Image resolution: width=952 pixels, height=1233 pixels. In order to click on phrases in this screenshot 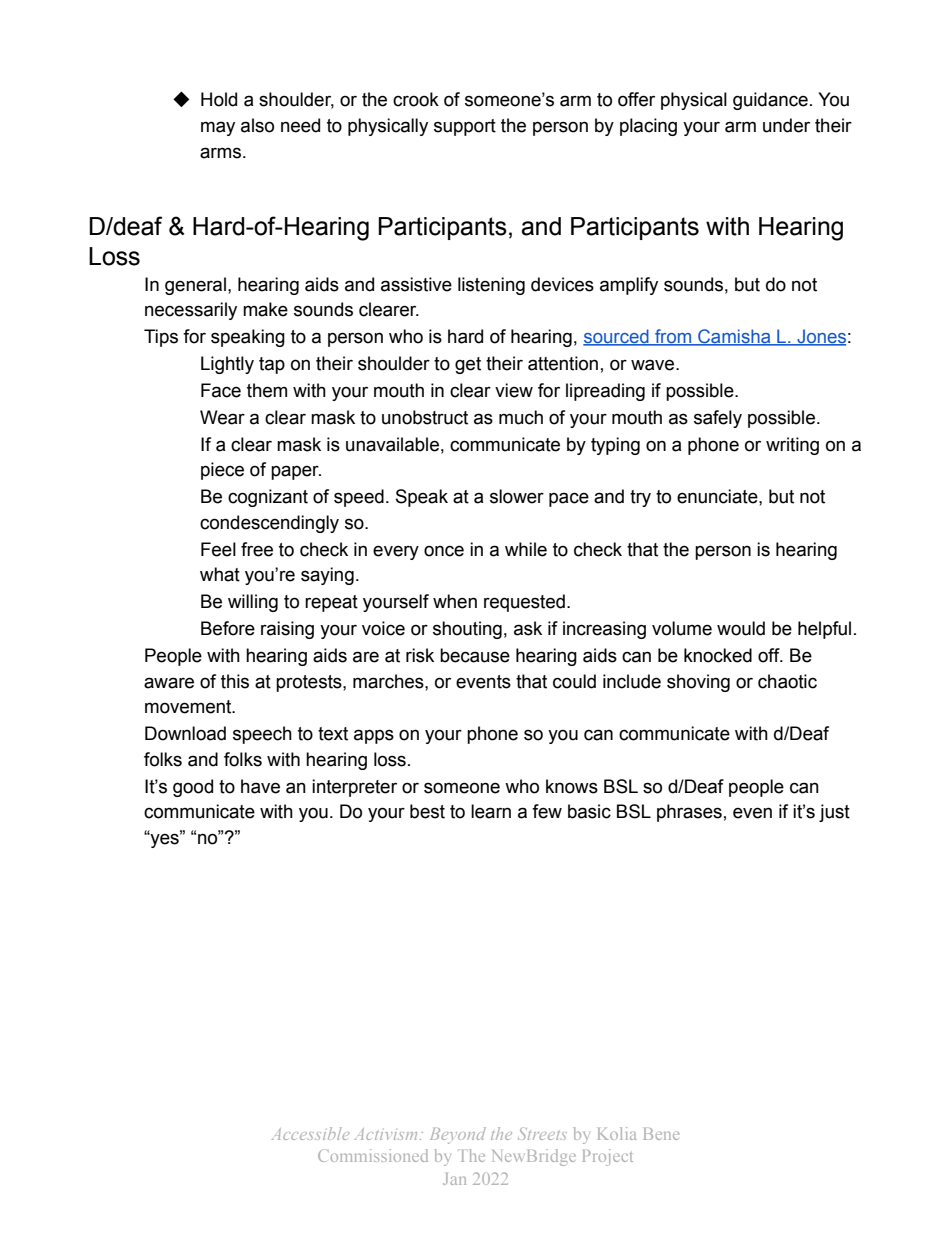, I will do `click(689, 813)`.
